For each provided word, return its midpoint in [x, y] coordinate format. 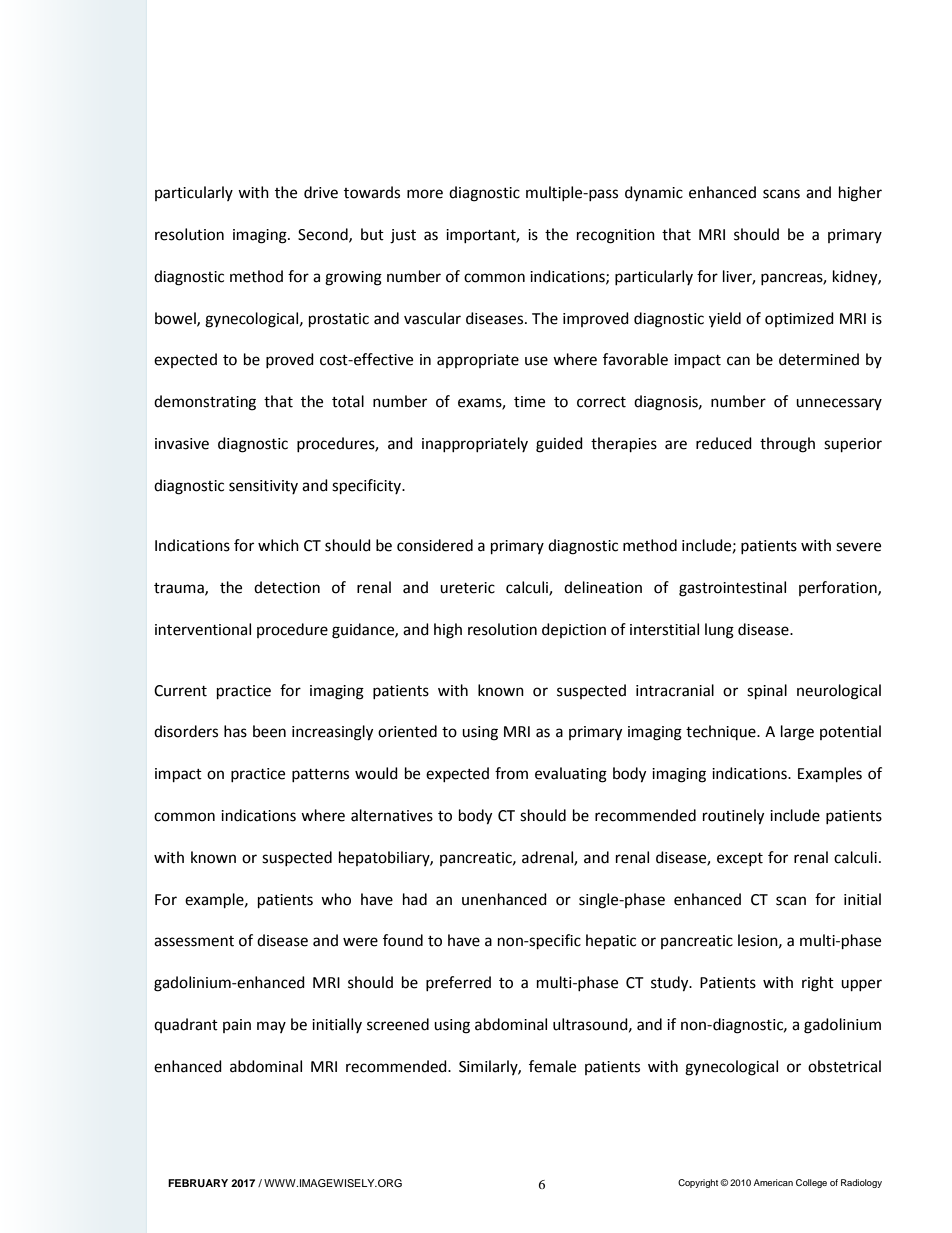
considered [435, 545]
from [511, 773]
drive [321, 192]
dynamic [654, 193]
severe [858, 547]
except [740, 859]
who [336, 899]
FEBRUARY [198, 1183]
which [278, 545]
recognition [616, 236]
